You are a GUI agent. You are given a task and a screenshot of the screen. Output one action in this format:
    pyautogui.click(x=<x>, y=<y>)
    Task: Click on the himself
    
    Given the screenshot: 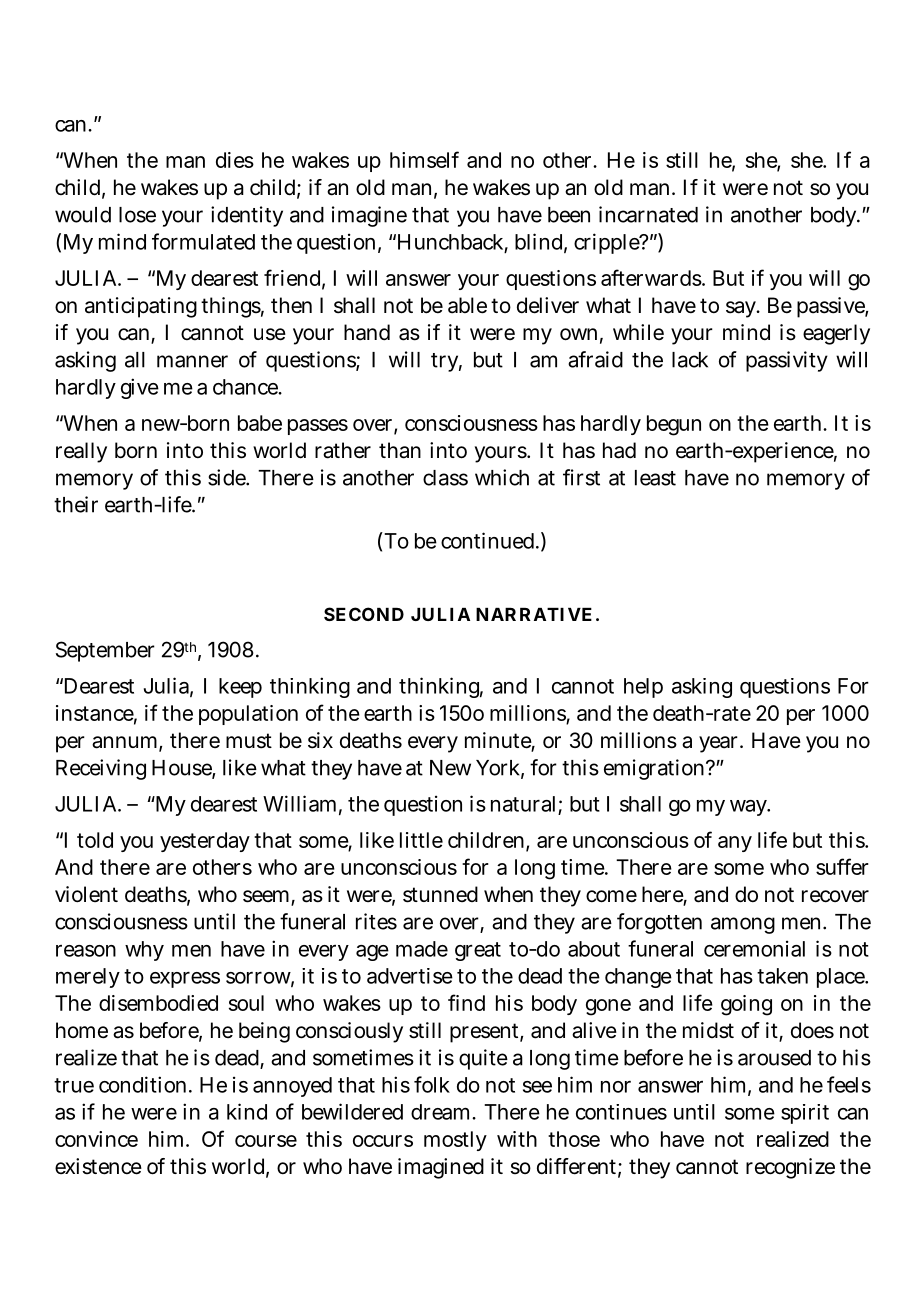 What is the action you would take?
    pyautogui.click(x=424, y=159)
